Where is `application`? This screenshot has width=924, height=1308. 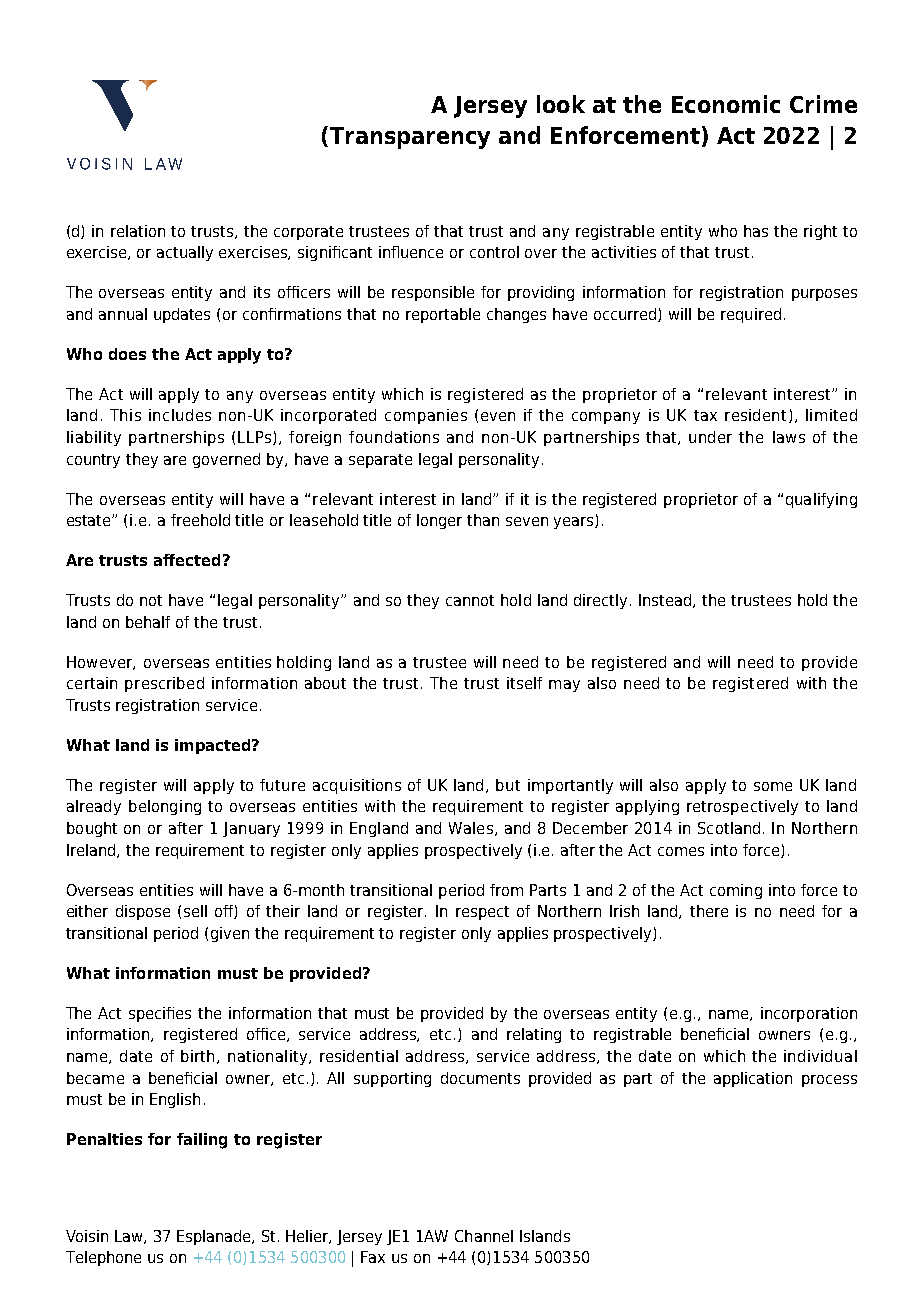 application is located at coordinates (753, 1079).
